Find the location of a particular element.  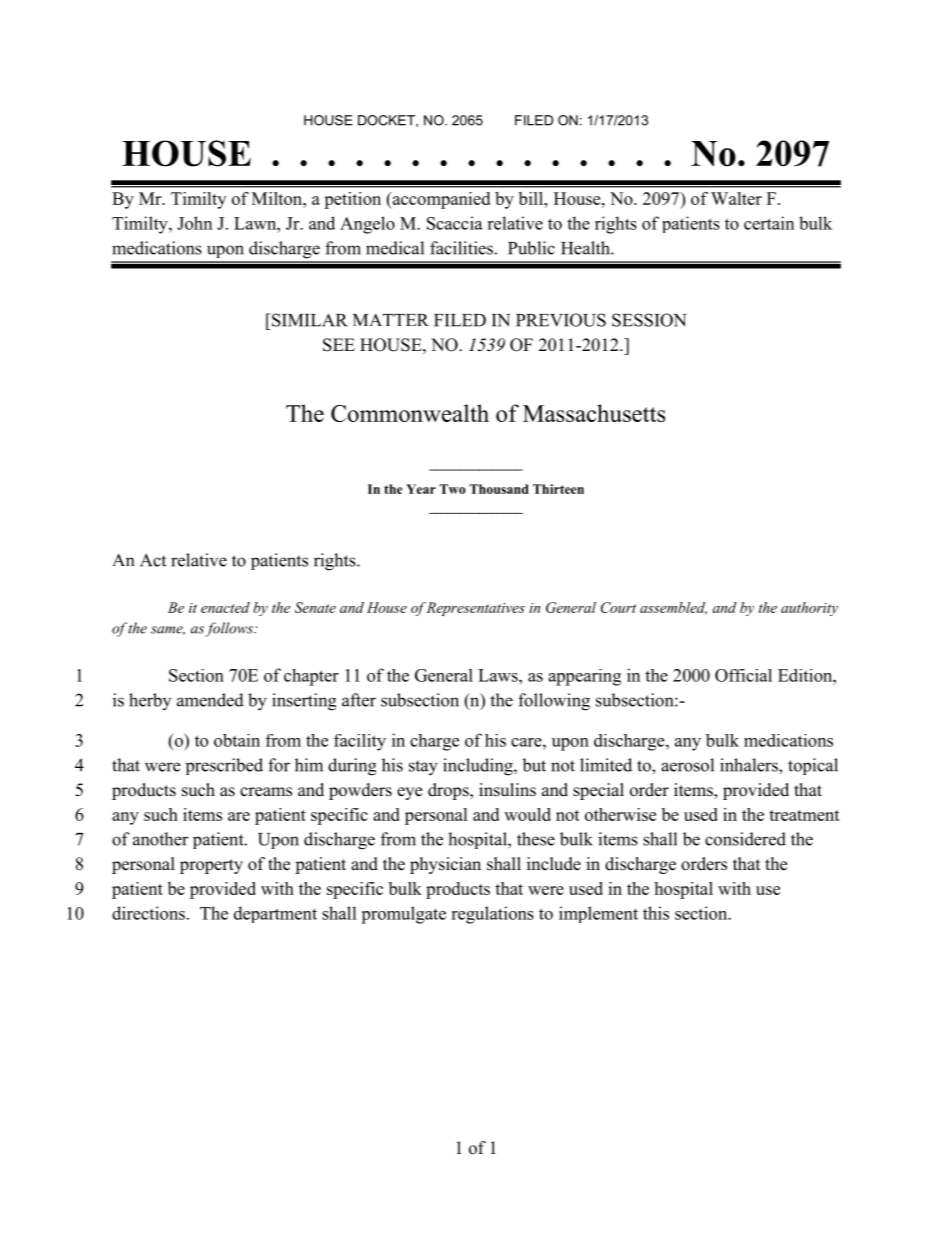

SESSION is located at coordinates (649, 320).
